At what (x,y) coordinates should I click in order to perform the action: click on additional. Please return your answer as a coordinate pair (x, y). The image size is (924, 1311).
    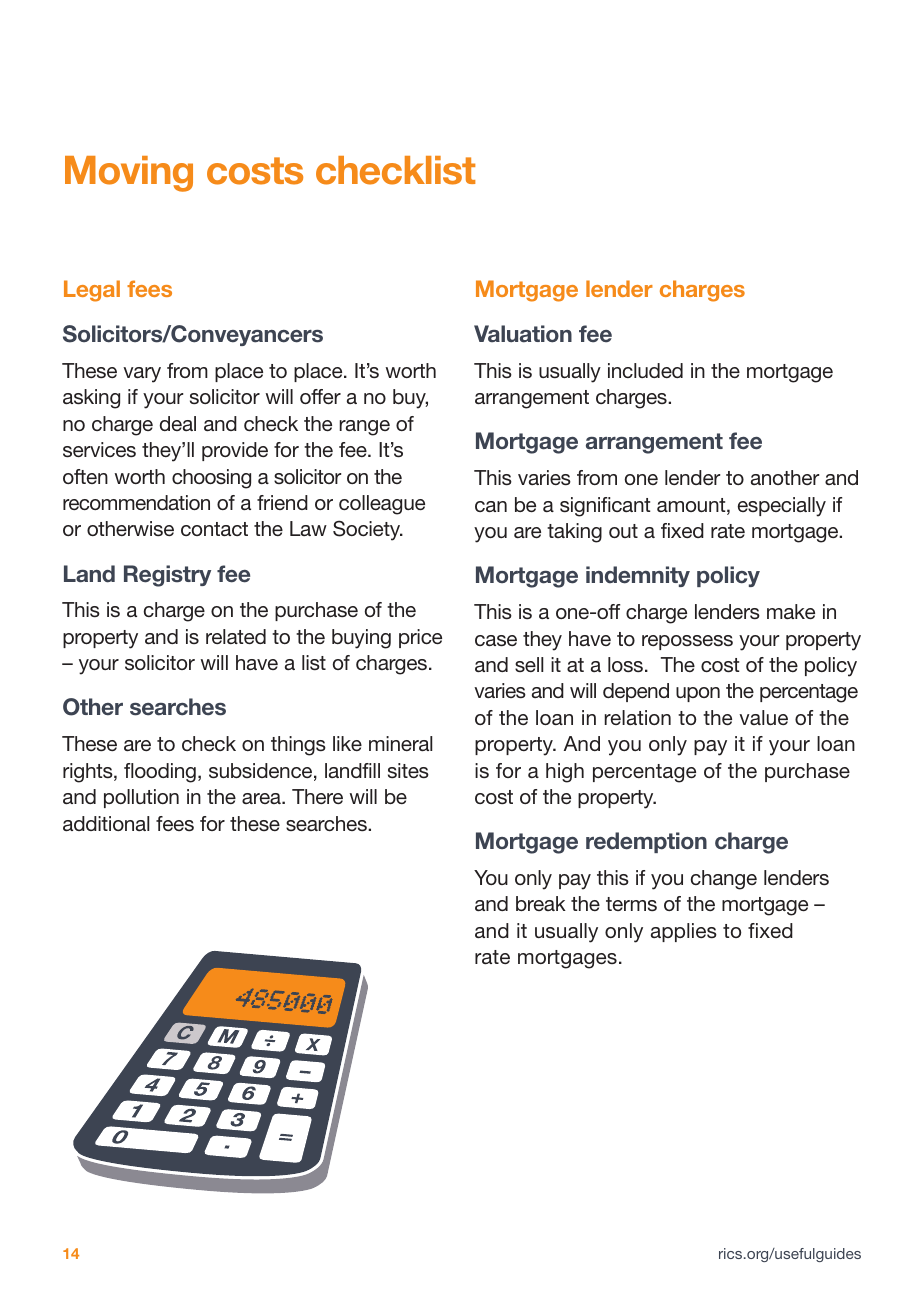
    Looking at the image, I should click on (106, 823).
